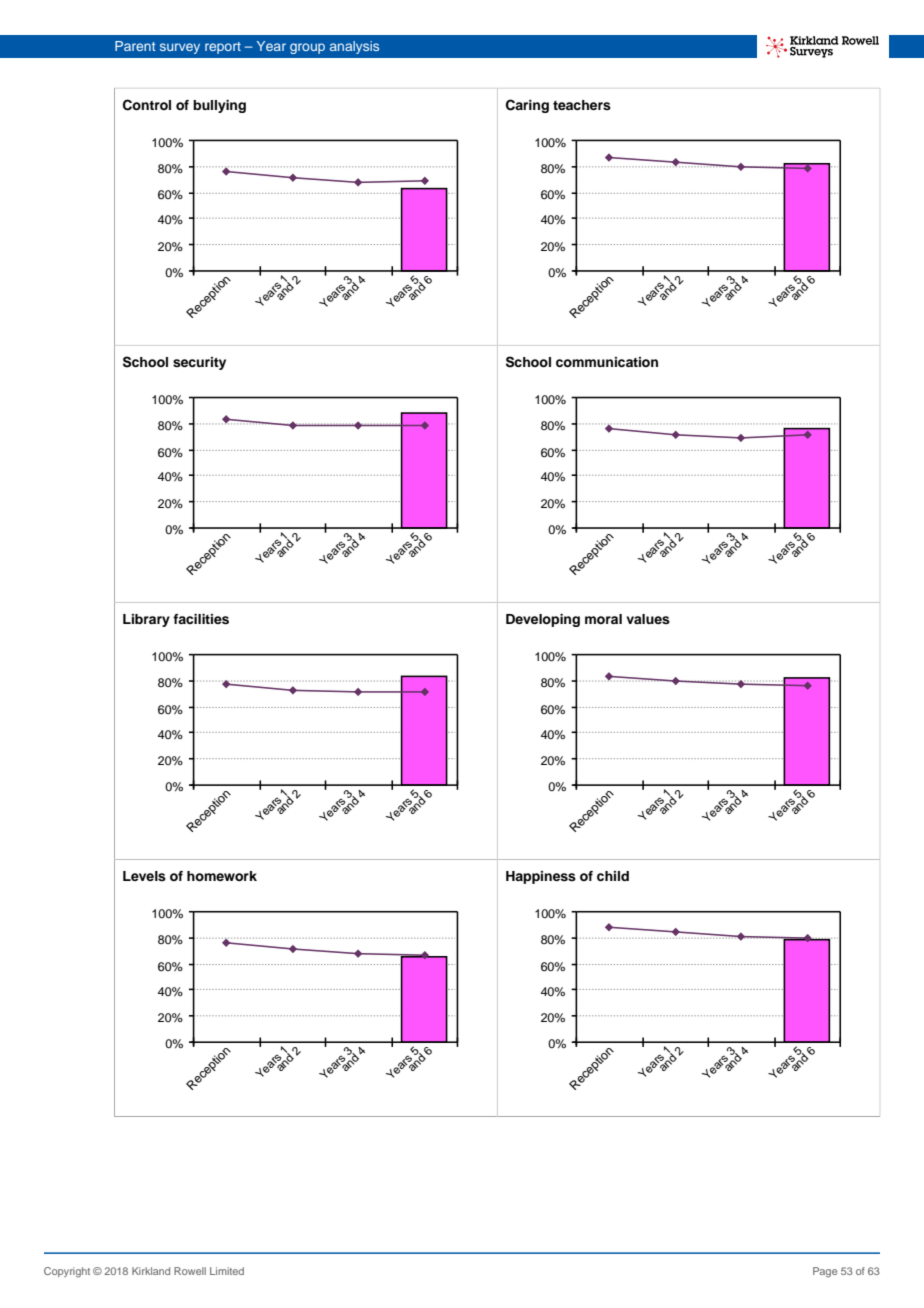 This page has height=1308, width=924. I want to click on child, so click(613, 876).
